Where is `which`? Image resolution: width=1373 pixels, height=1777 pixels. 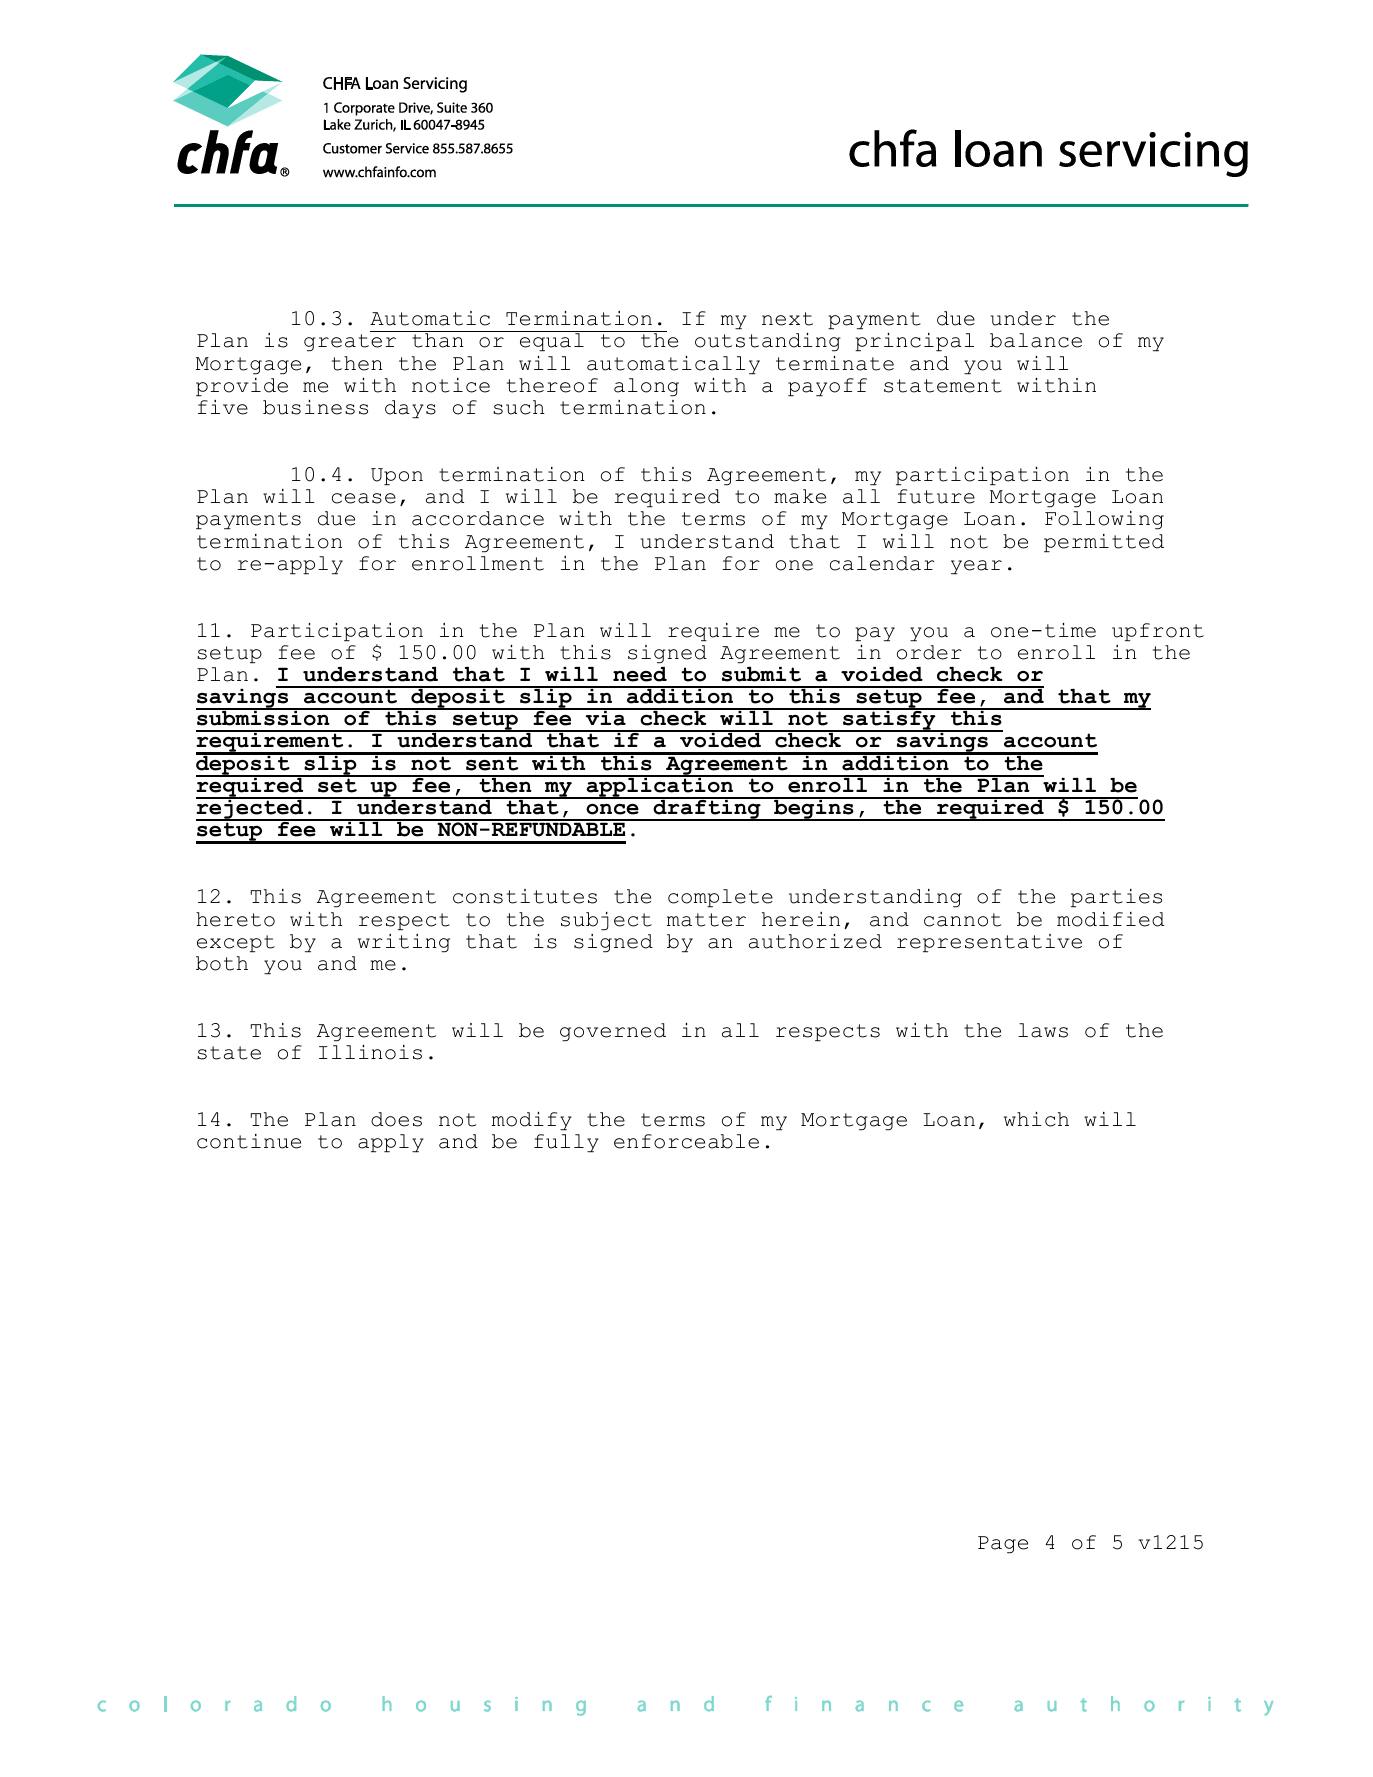
which is located at coordinates (1036, 1119).
